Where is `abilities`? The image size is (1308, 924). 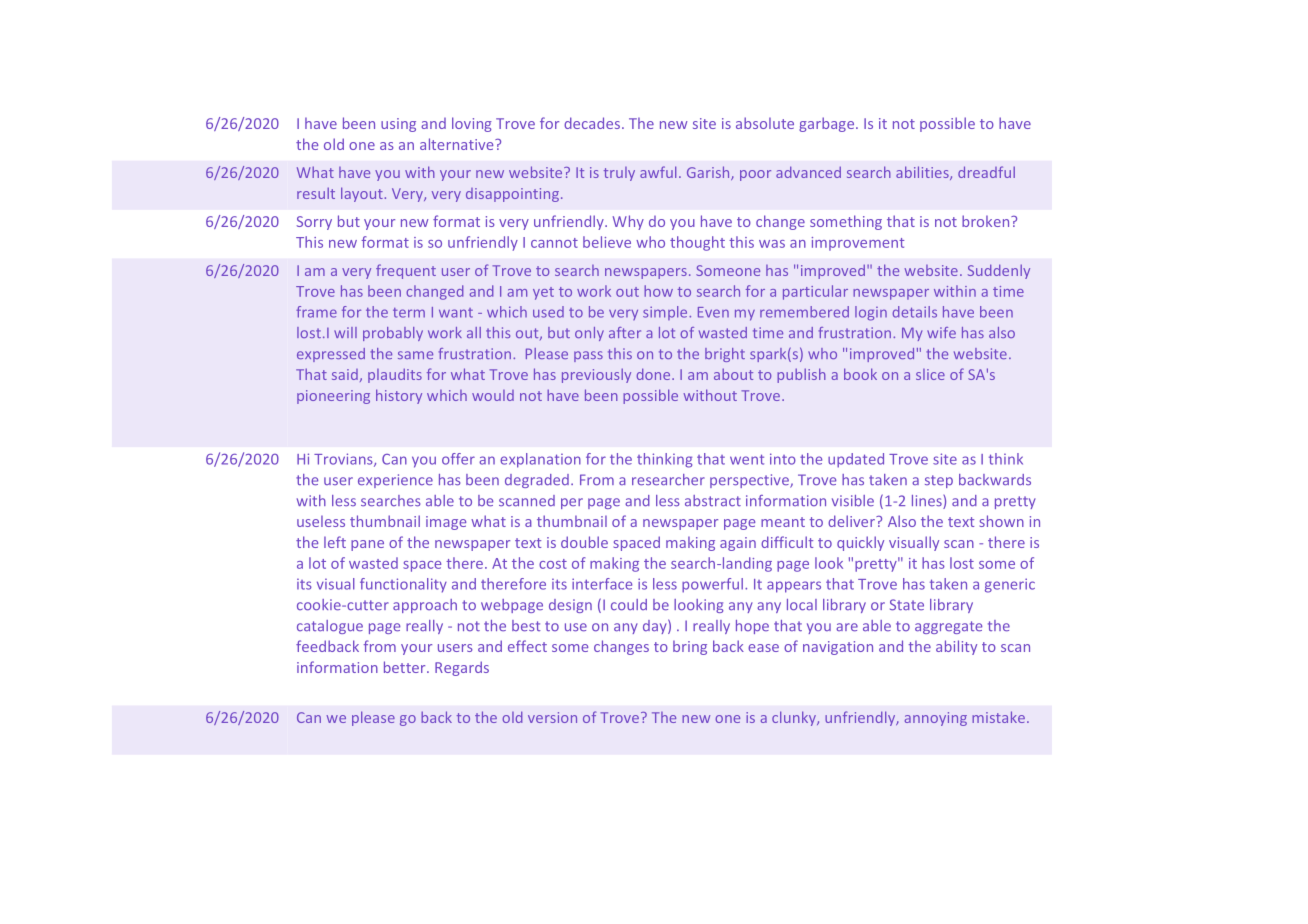 abilities is located at coordinates (923, 173).
